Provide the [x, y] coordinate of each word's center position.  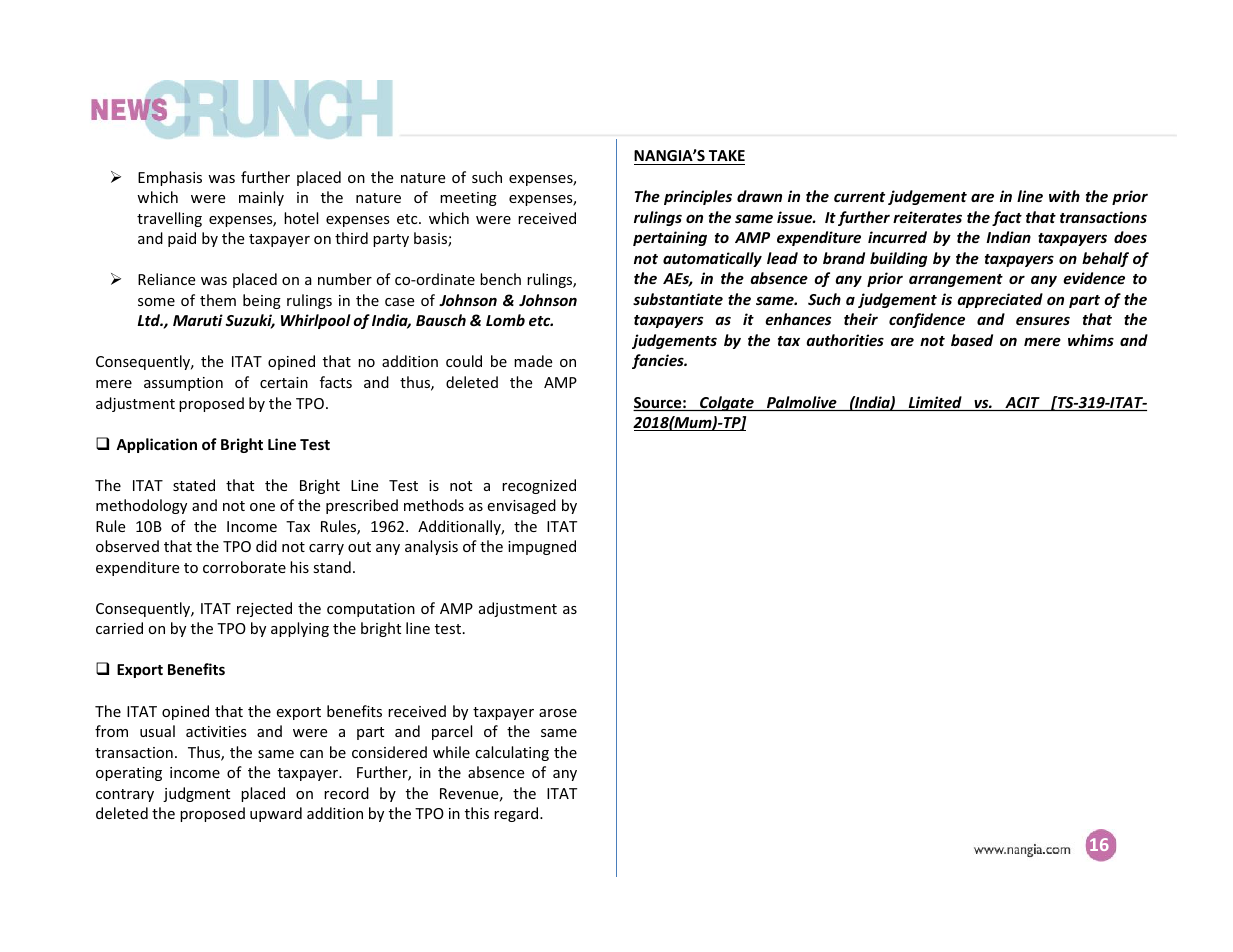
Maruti [198, 320]
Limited [935, 403]
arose [558, 713]
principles [698, 197]
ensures [1043, 320]
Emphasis [170, 178]
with [1064, 196]
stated [194, 485]
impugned [542, 547]
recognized [539, 486]
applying [300, 629]
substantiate [678, 299]
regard [517, 814]
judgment [196, 794]
